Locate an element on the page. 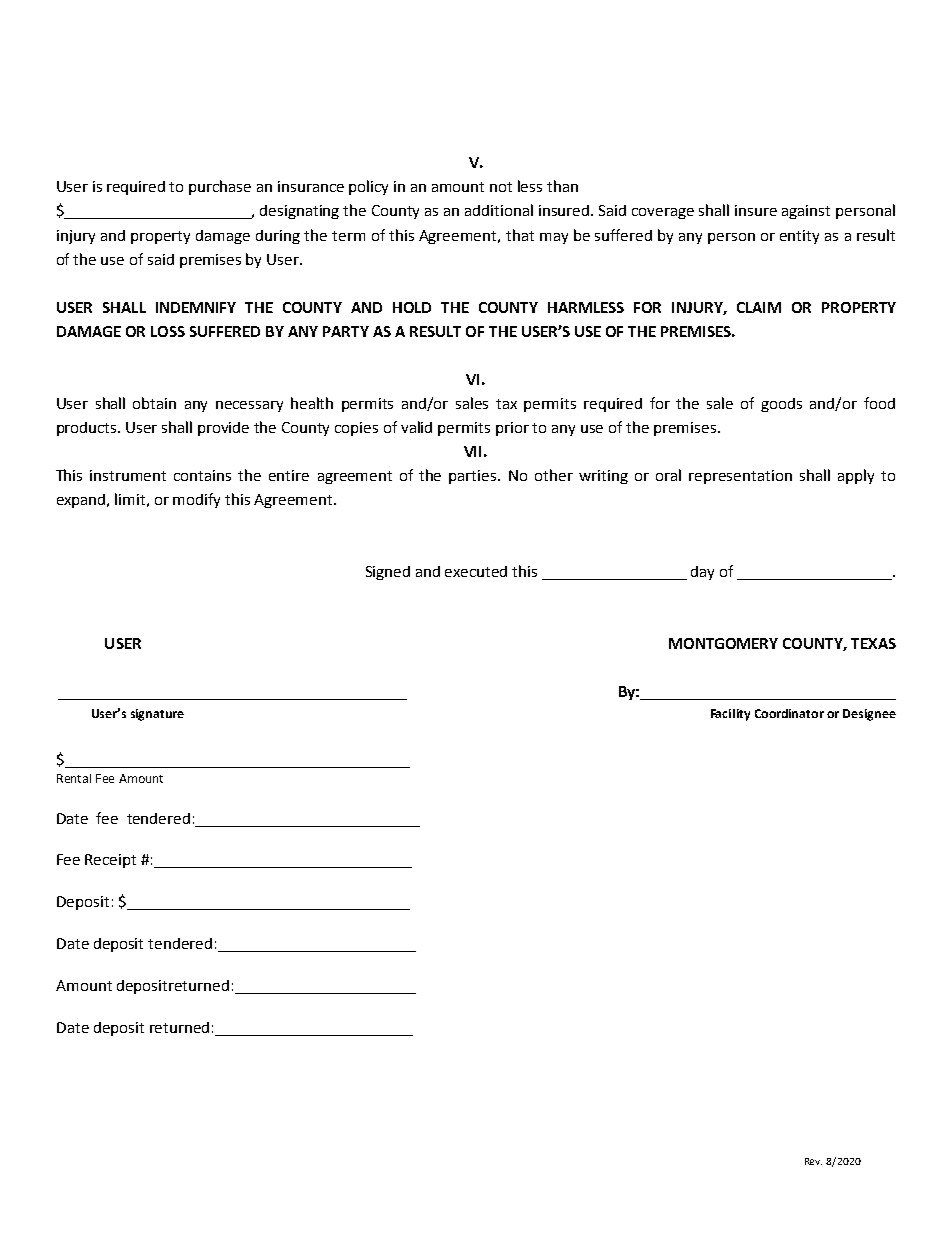 This image has height=1233, width=952. Rev is located at coordinates (813, 1161).
